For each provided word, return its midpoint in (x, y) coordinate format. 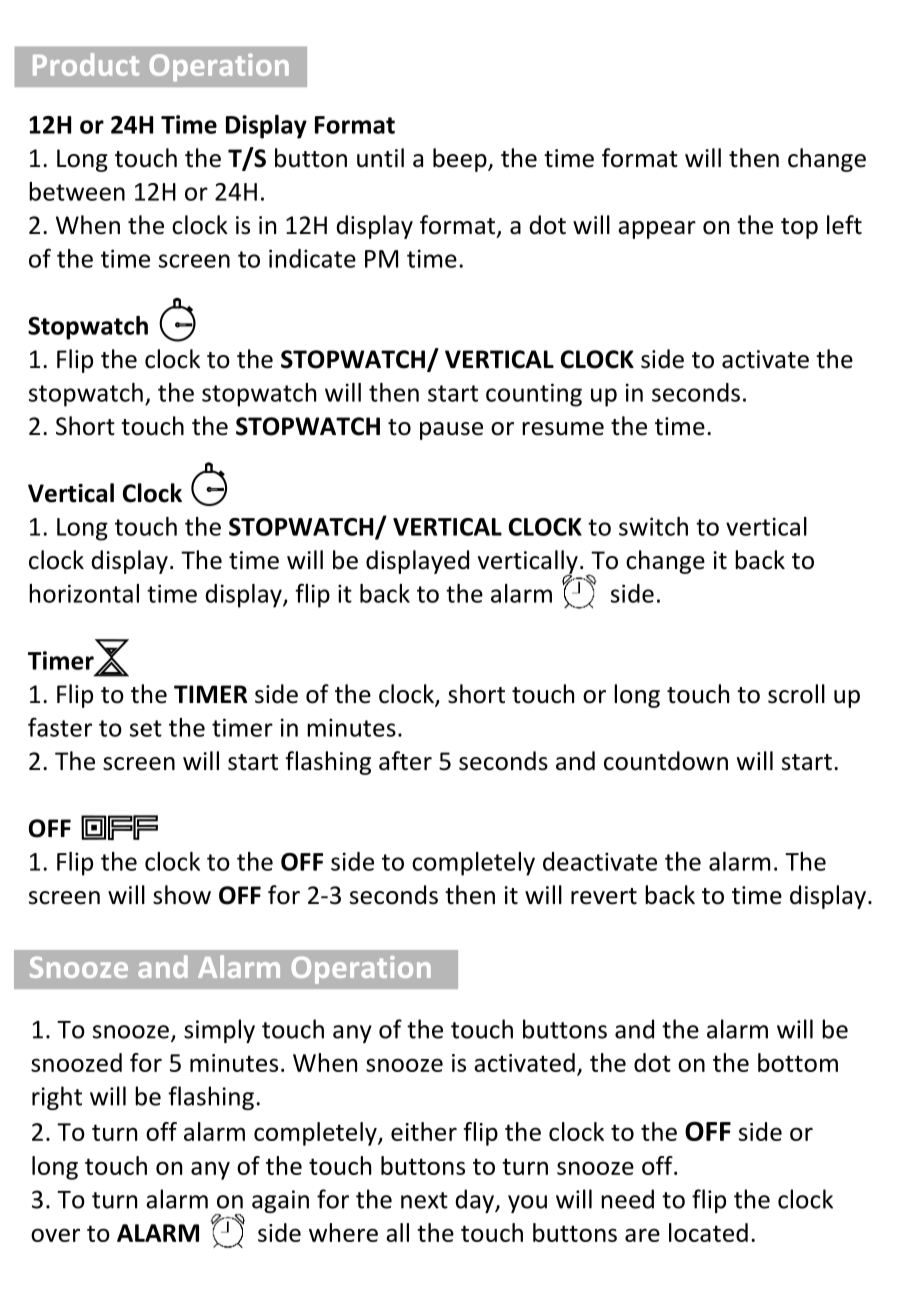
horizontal (84, 593)
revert (604, 896)
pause (451, 431)
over (55, 1235)
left (844, 225)
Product (86, 64)
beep (461, 160)
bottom (798, 1062)
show (182, 895)
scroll (796, 694)
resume (563, 429)
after (405, 761)
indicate (312, 258)
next (424, 1200)
